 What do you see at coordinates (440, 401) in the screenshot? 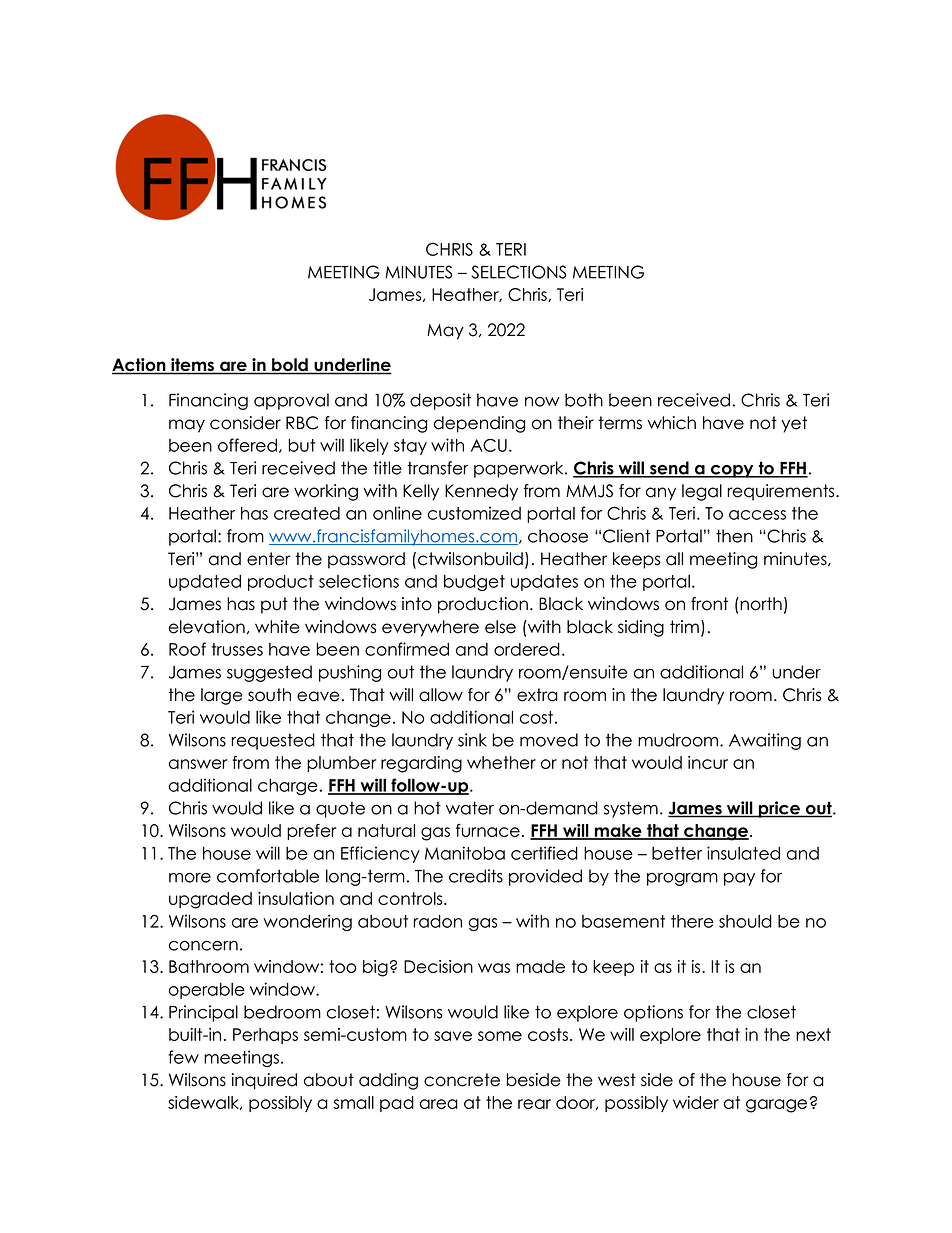
I see `deposit` at bounding box center [440, 401].
